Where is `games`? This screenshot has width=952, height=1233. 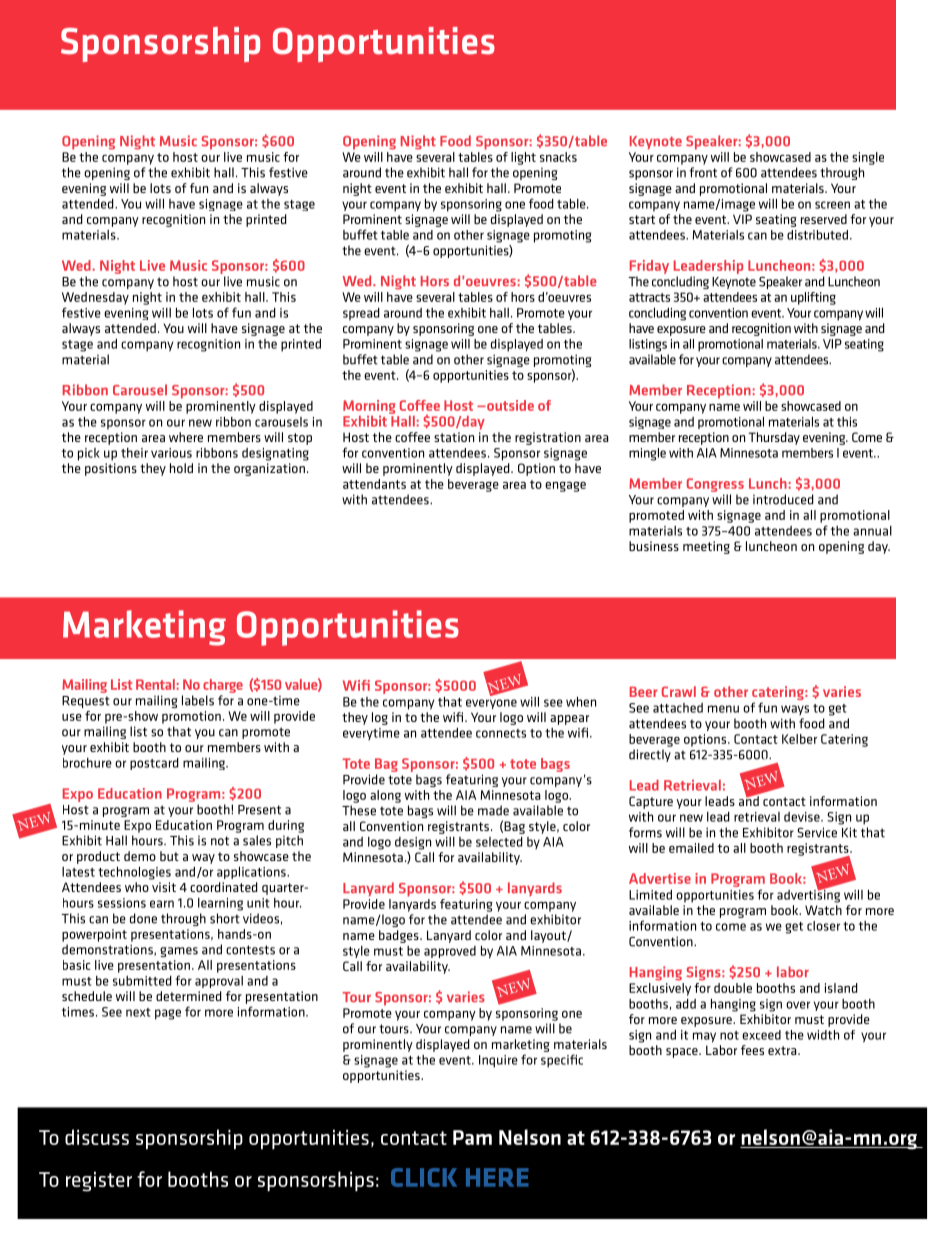
games is located at coordinates (179, 952).
